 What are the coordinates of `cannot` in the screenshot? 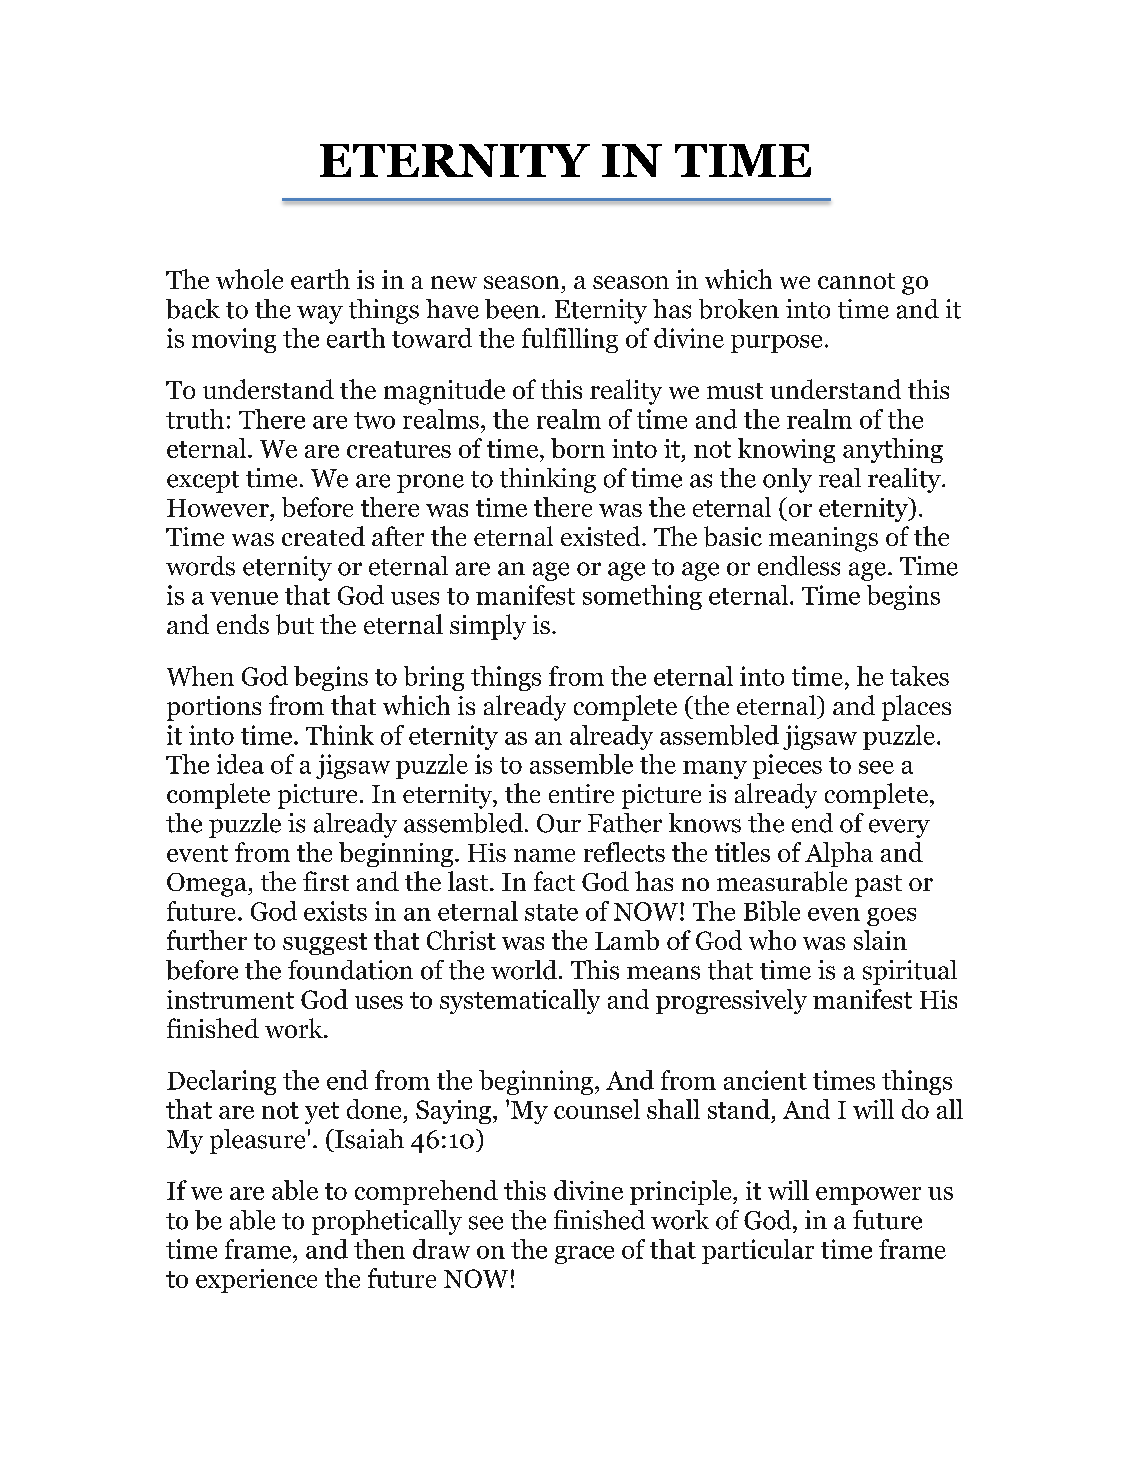 It's located at (856, 281).
